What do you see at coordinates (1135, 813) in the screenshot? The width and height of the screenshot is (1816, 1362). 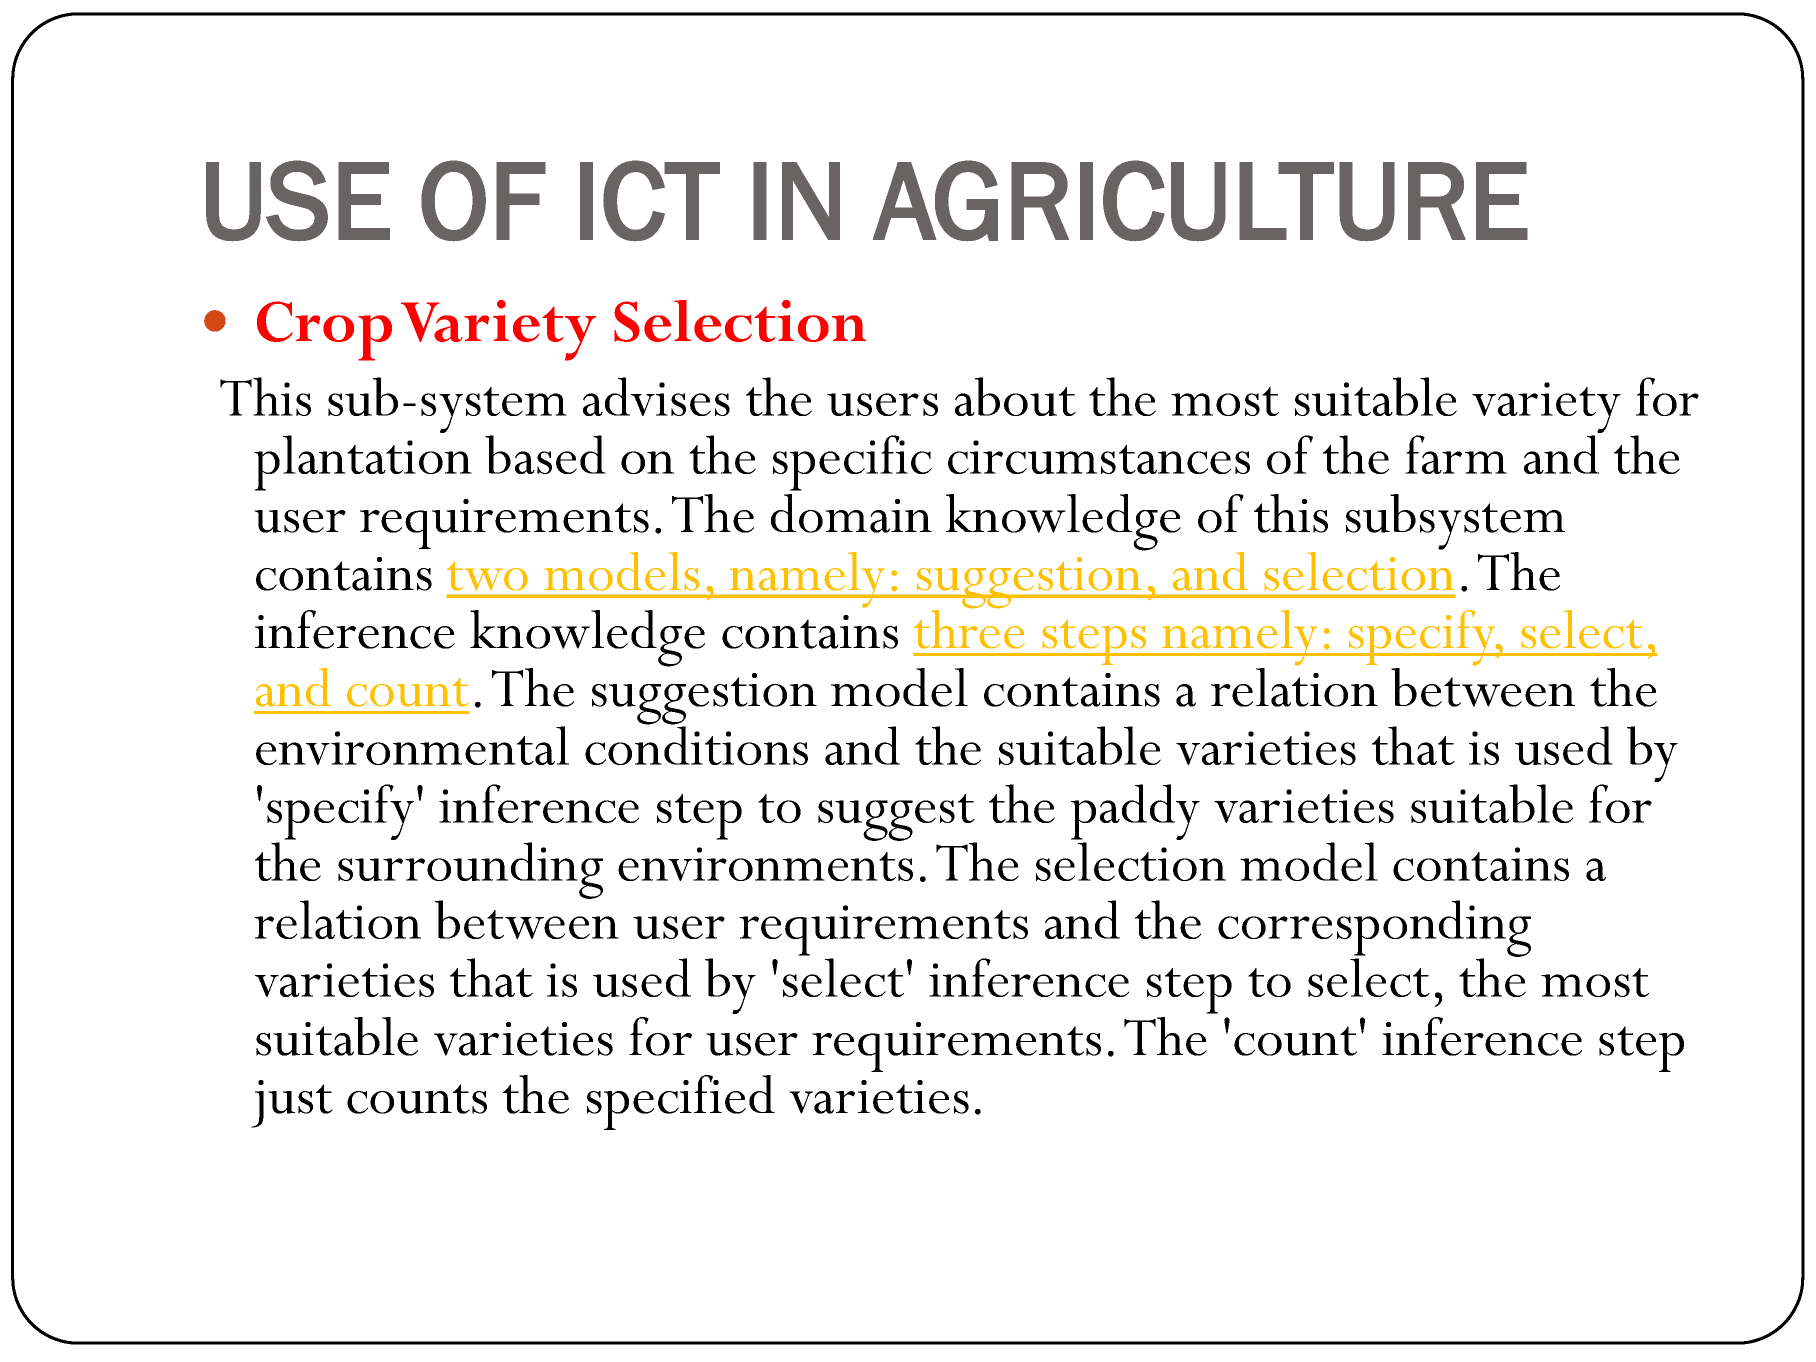 I see `paddy` at bounding box center [1135, 813].
